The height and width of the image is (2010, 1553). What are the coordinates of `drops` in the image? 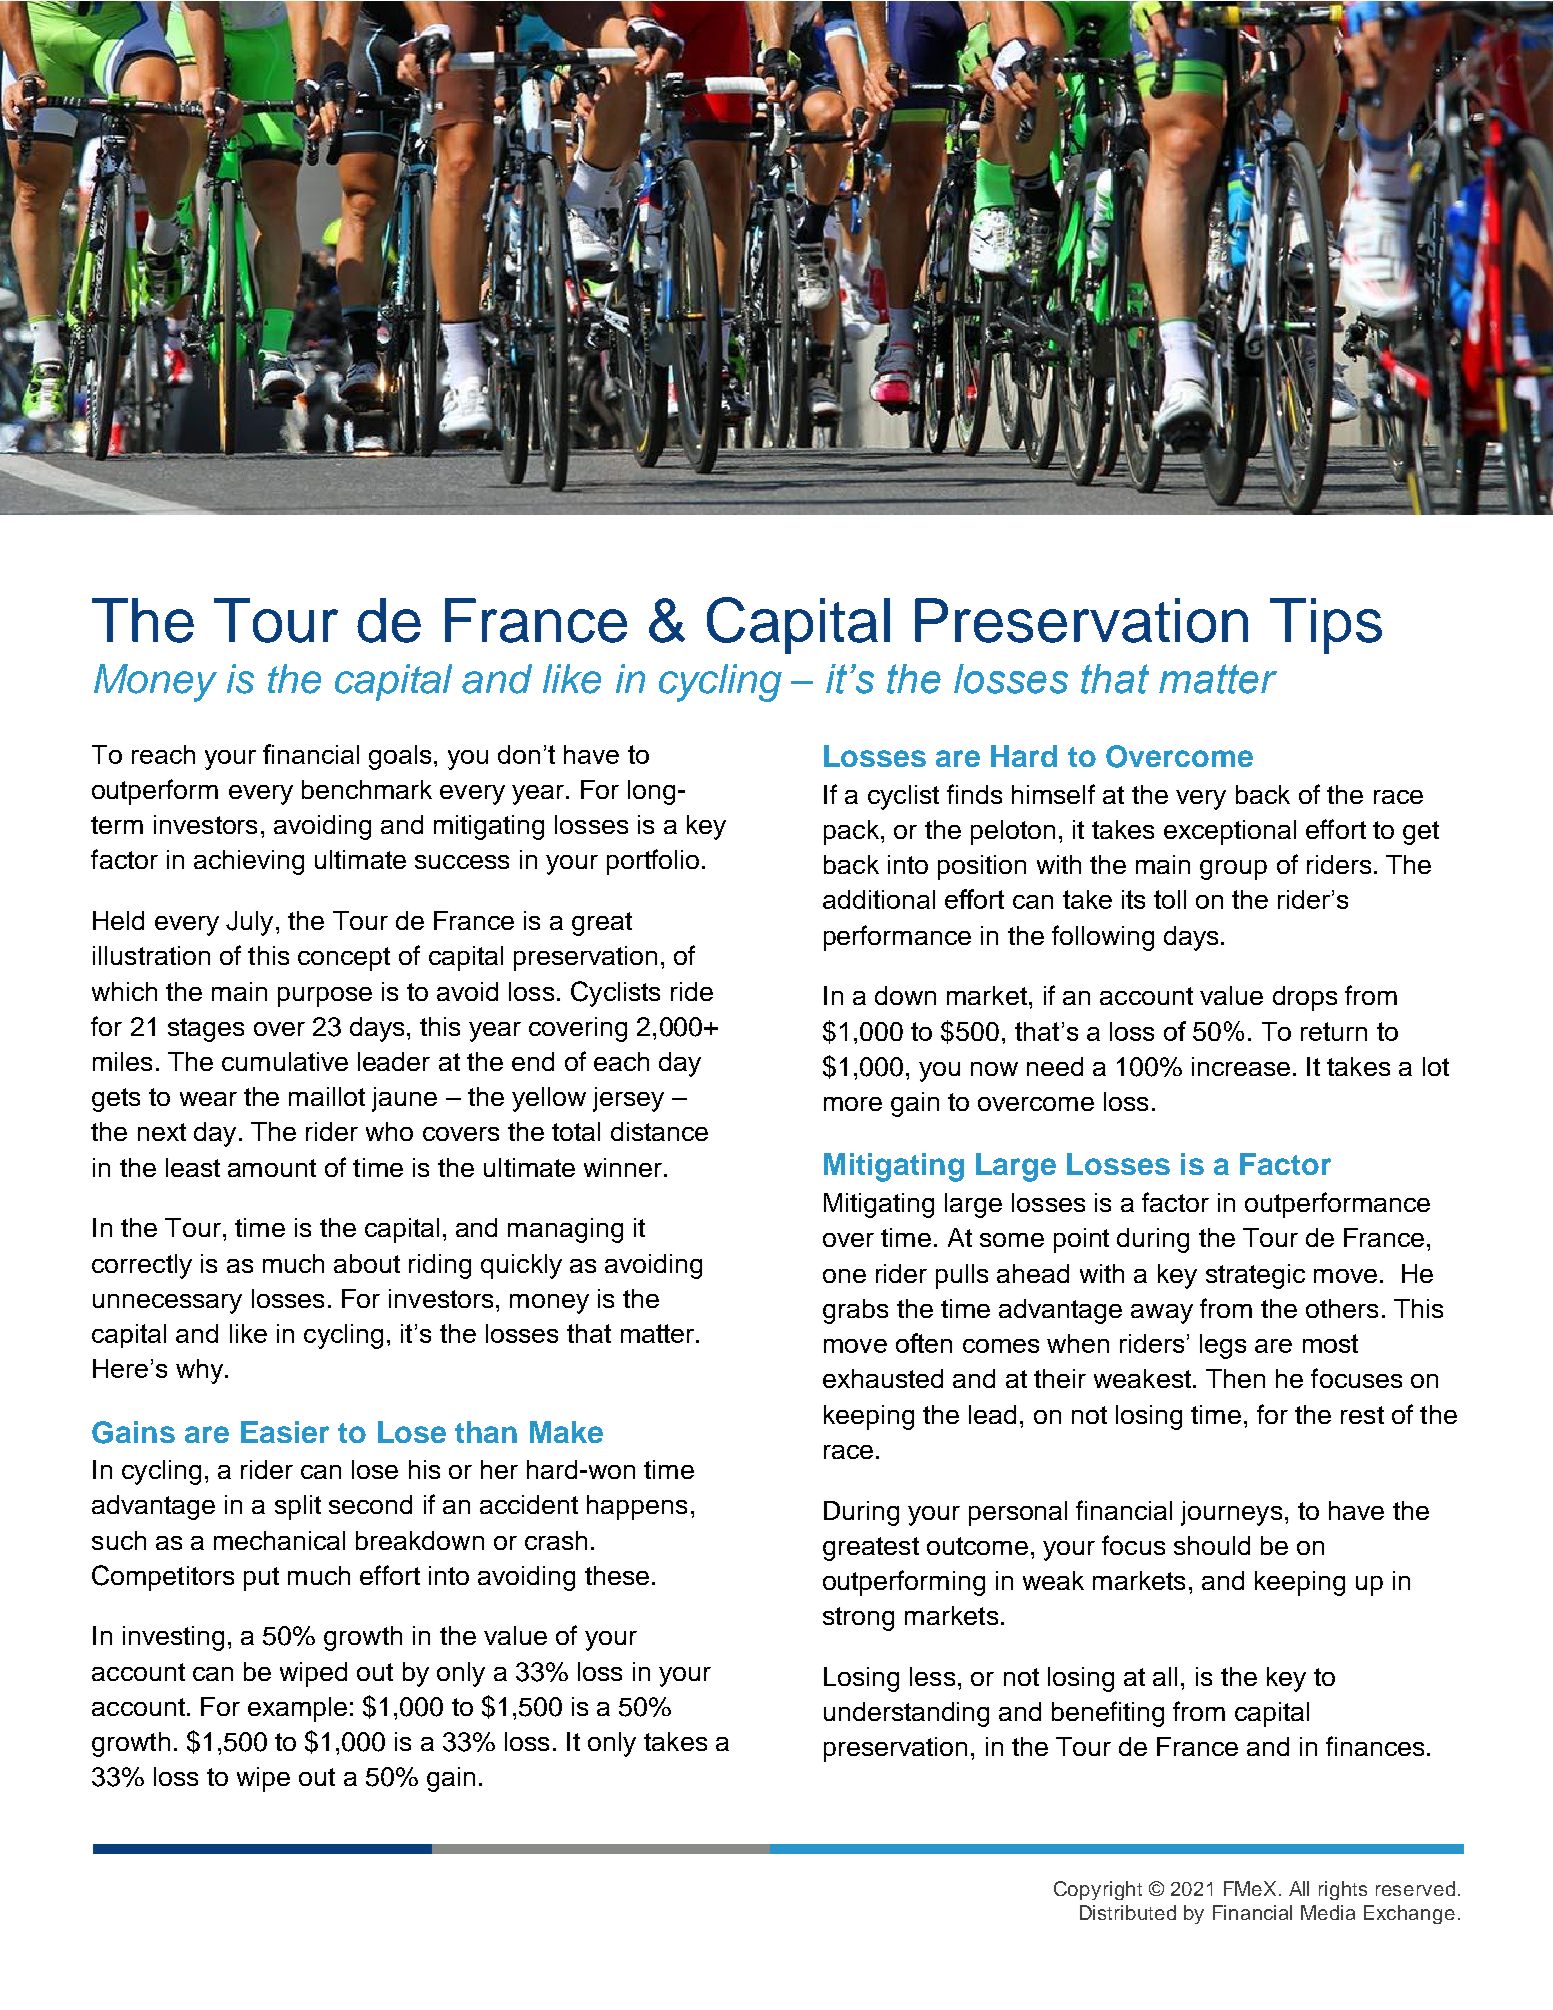 It's located at (1305, 998).
